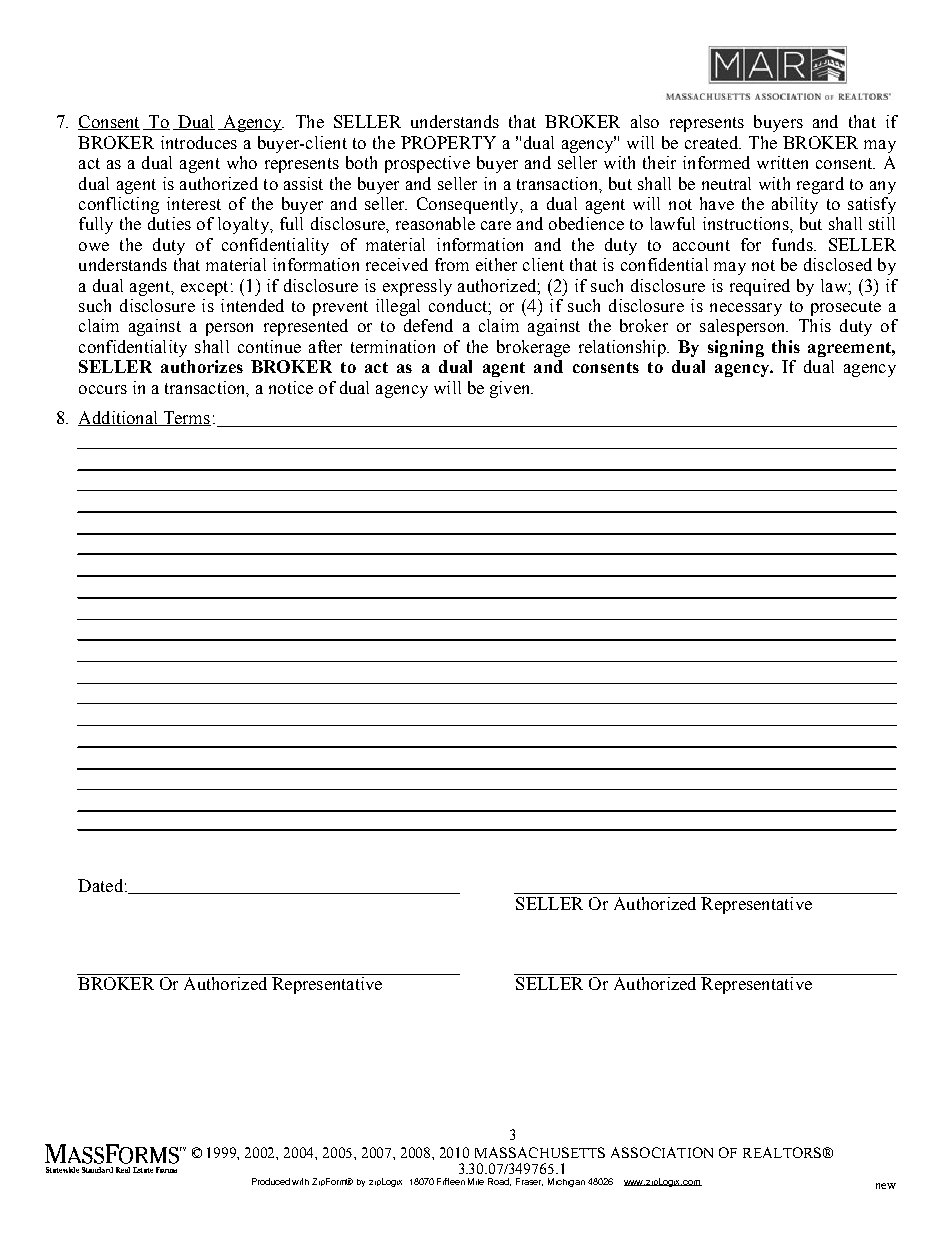 The height and width of the screenshot is (1233, 952). Describe the element at coordinates (511, 389) in the screenshot. I see `given` at that location.
